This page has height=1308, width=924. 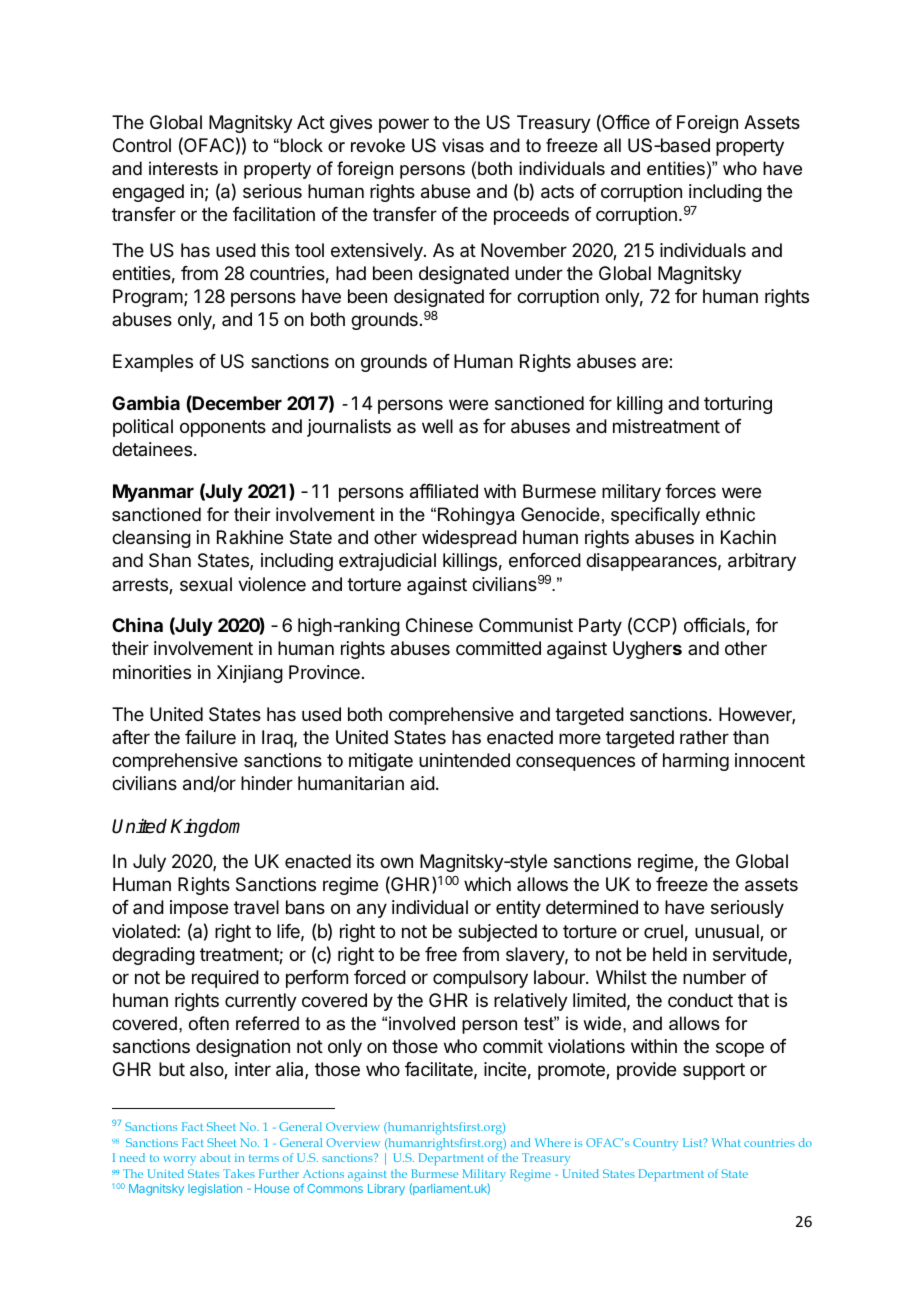 What do you see at coordinates (557, 192) in the page?
I see `acts` at bounding box center [557, 192].
